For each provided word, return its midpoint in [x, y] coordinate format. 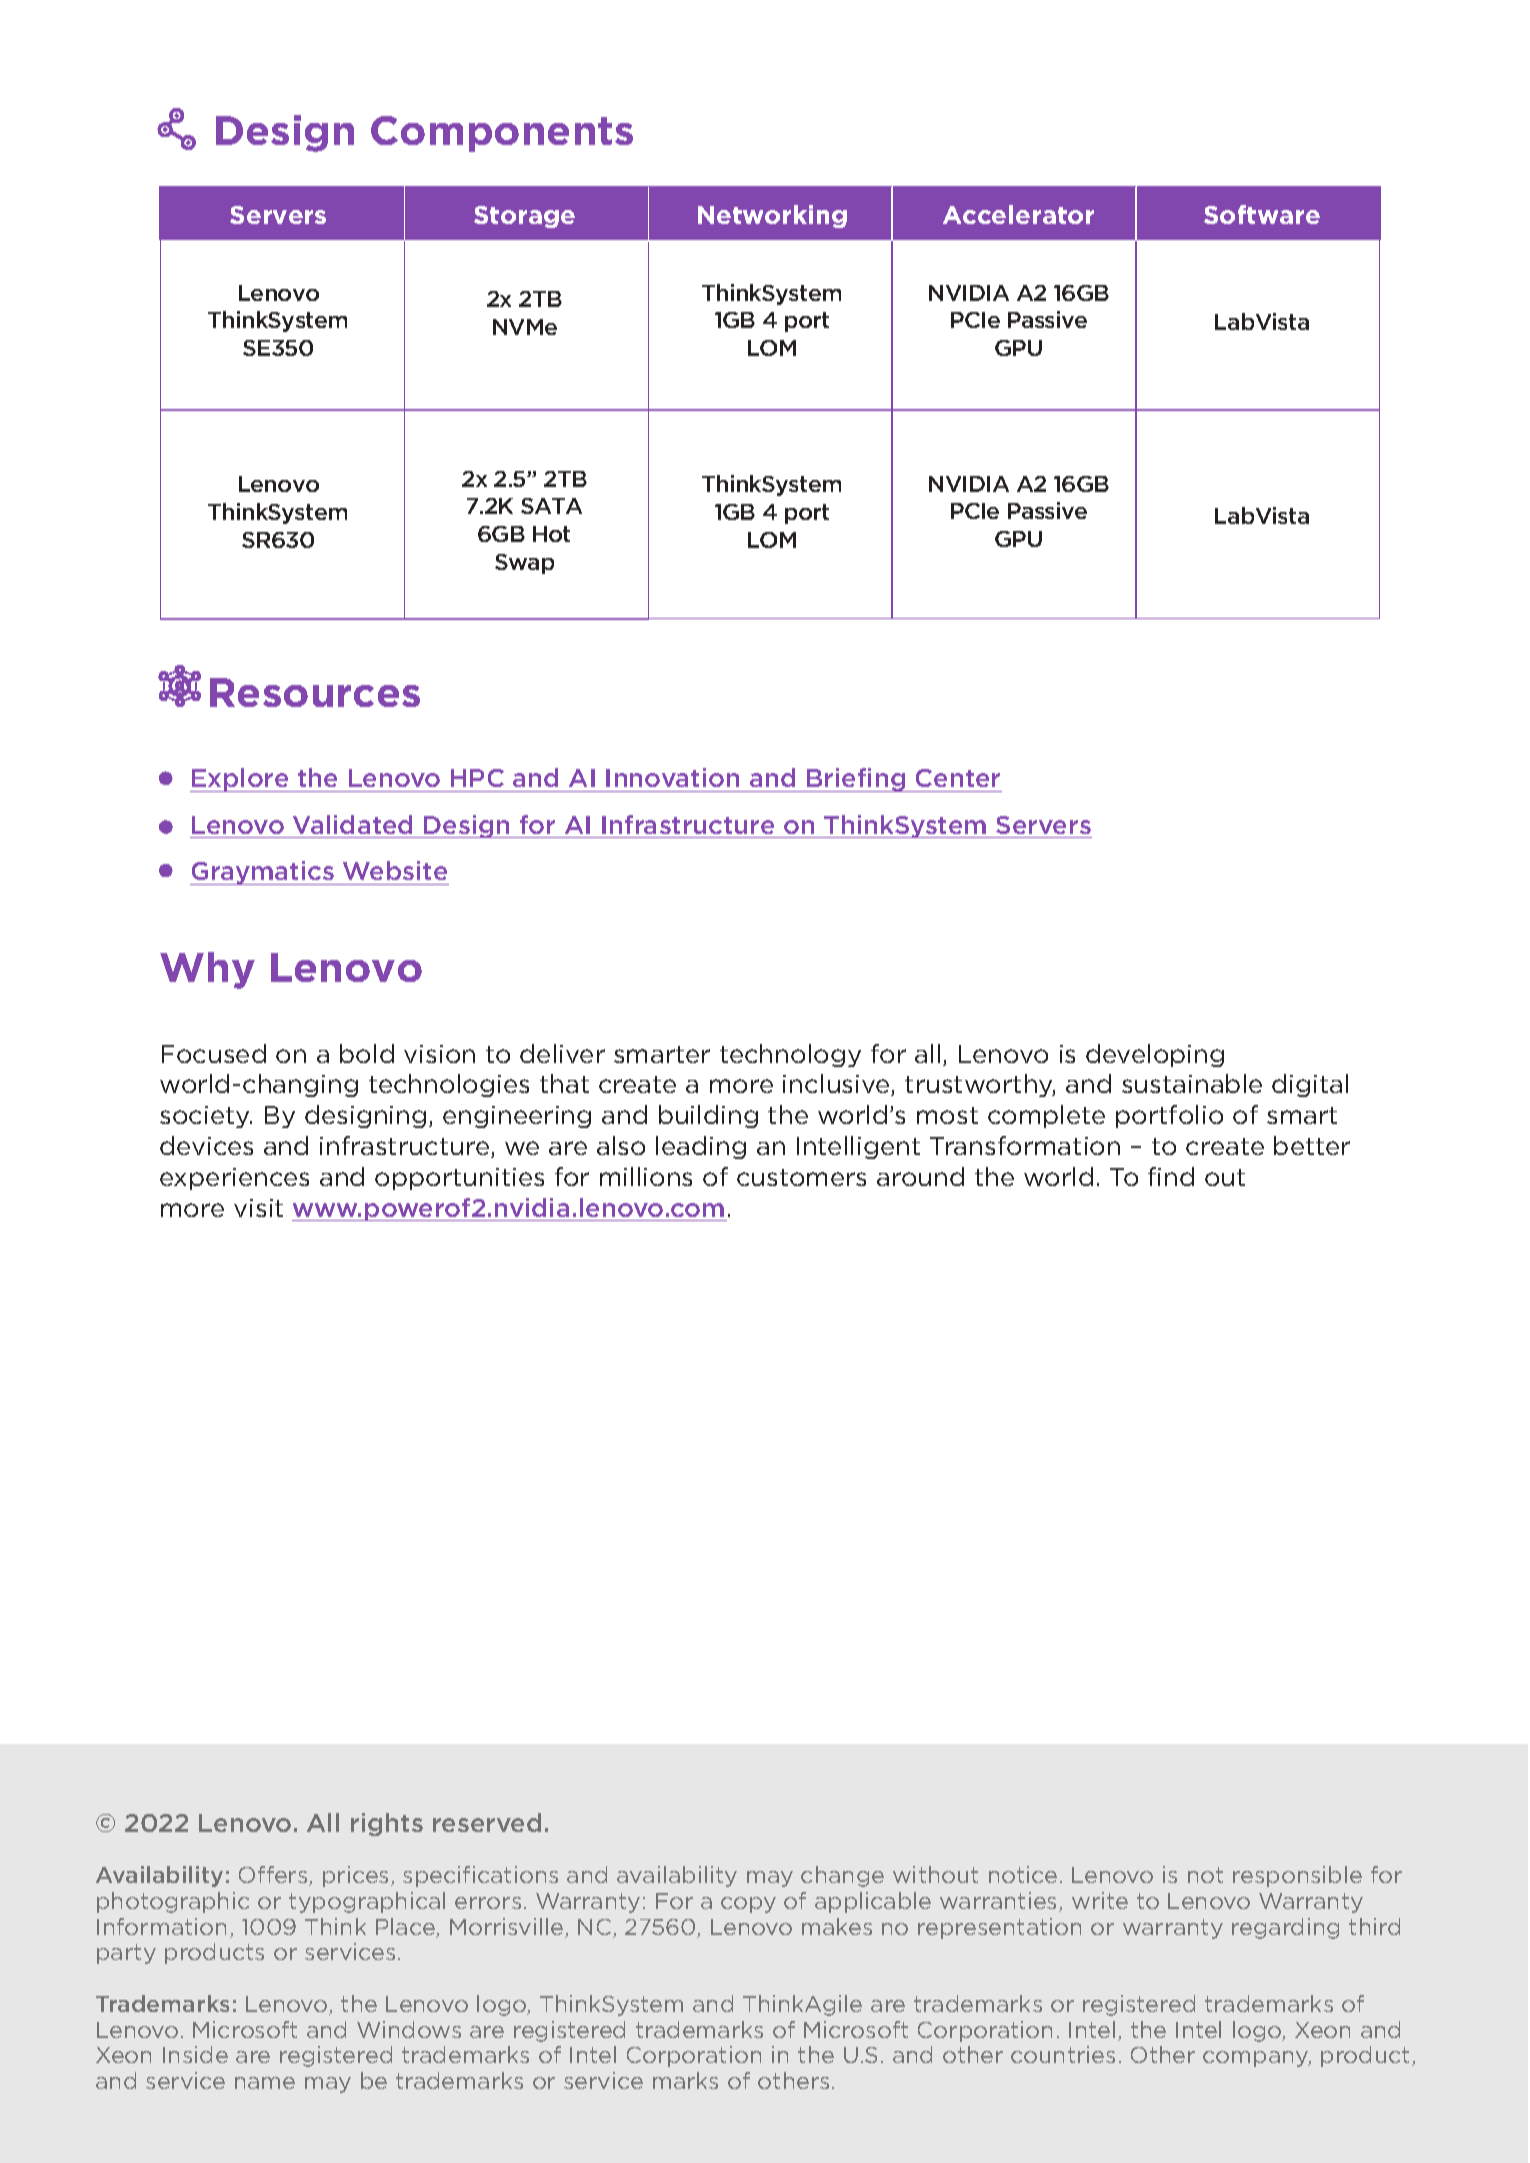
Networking [772, 216]
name [265, 2083]
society [206, 1117]
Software [1262, 214]
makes [837, 1926]
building [708, 1116]
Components [502, 134]
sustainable [1192, 1083]
